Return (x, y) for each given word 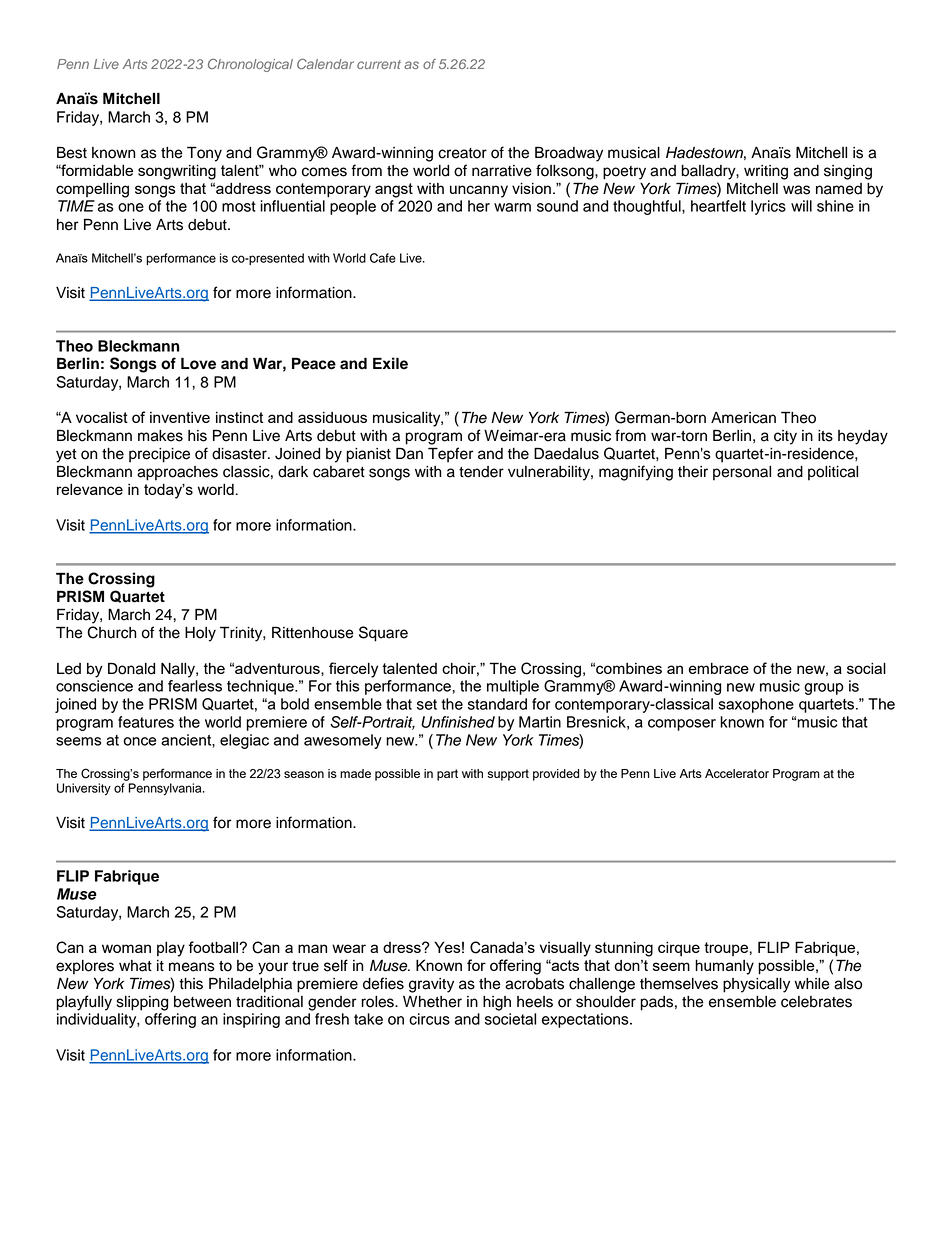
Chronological (250, 65)
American (743, 418)
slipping (142, 1003)
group (824, 689)
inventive (180, 417)
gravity (431, 985)
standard (497, 704)
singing (848, 172)
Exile (390, 363)
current (379, 64)
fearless (195, 686)
